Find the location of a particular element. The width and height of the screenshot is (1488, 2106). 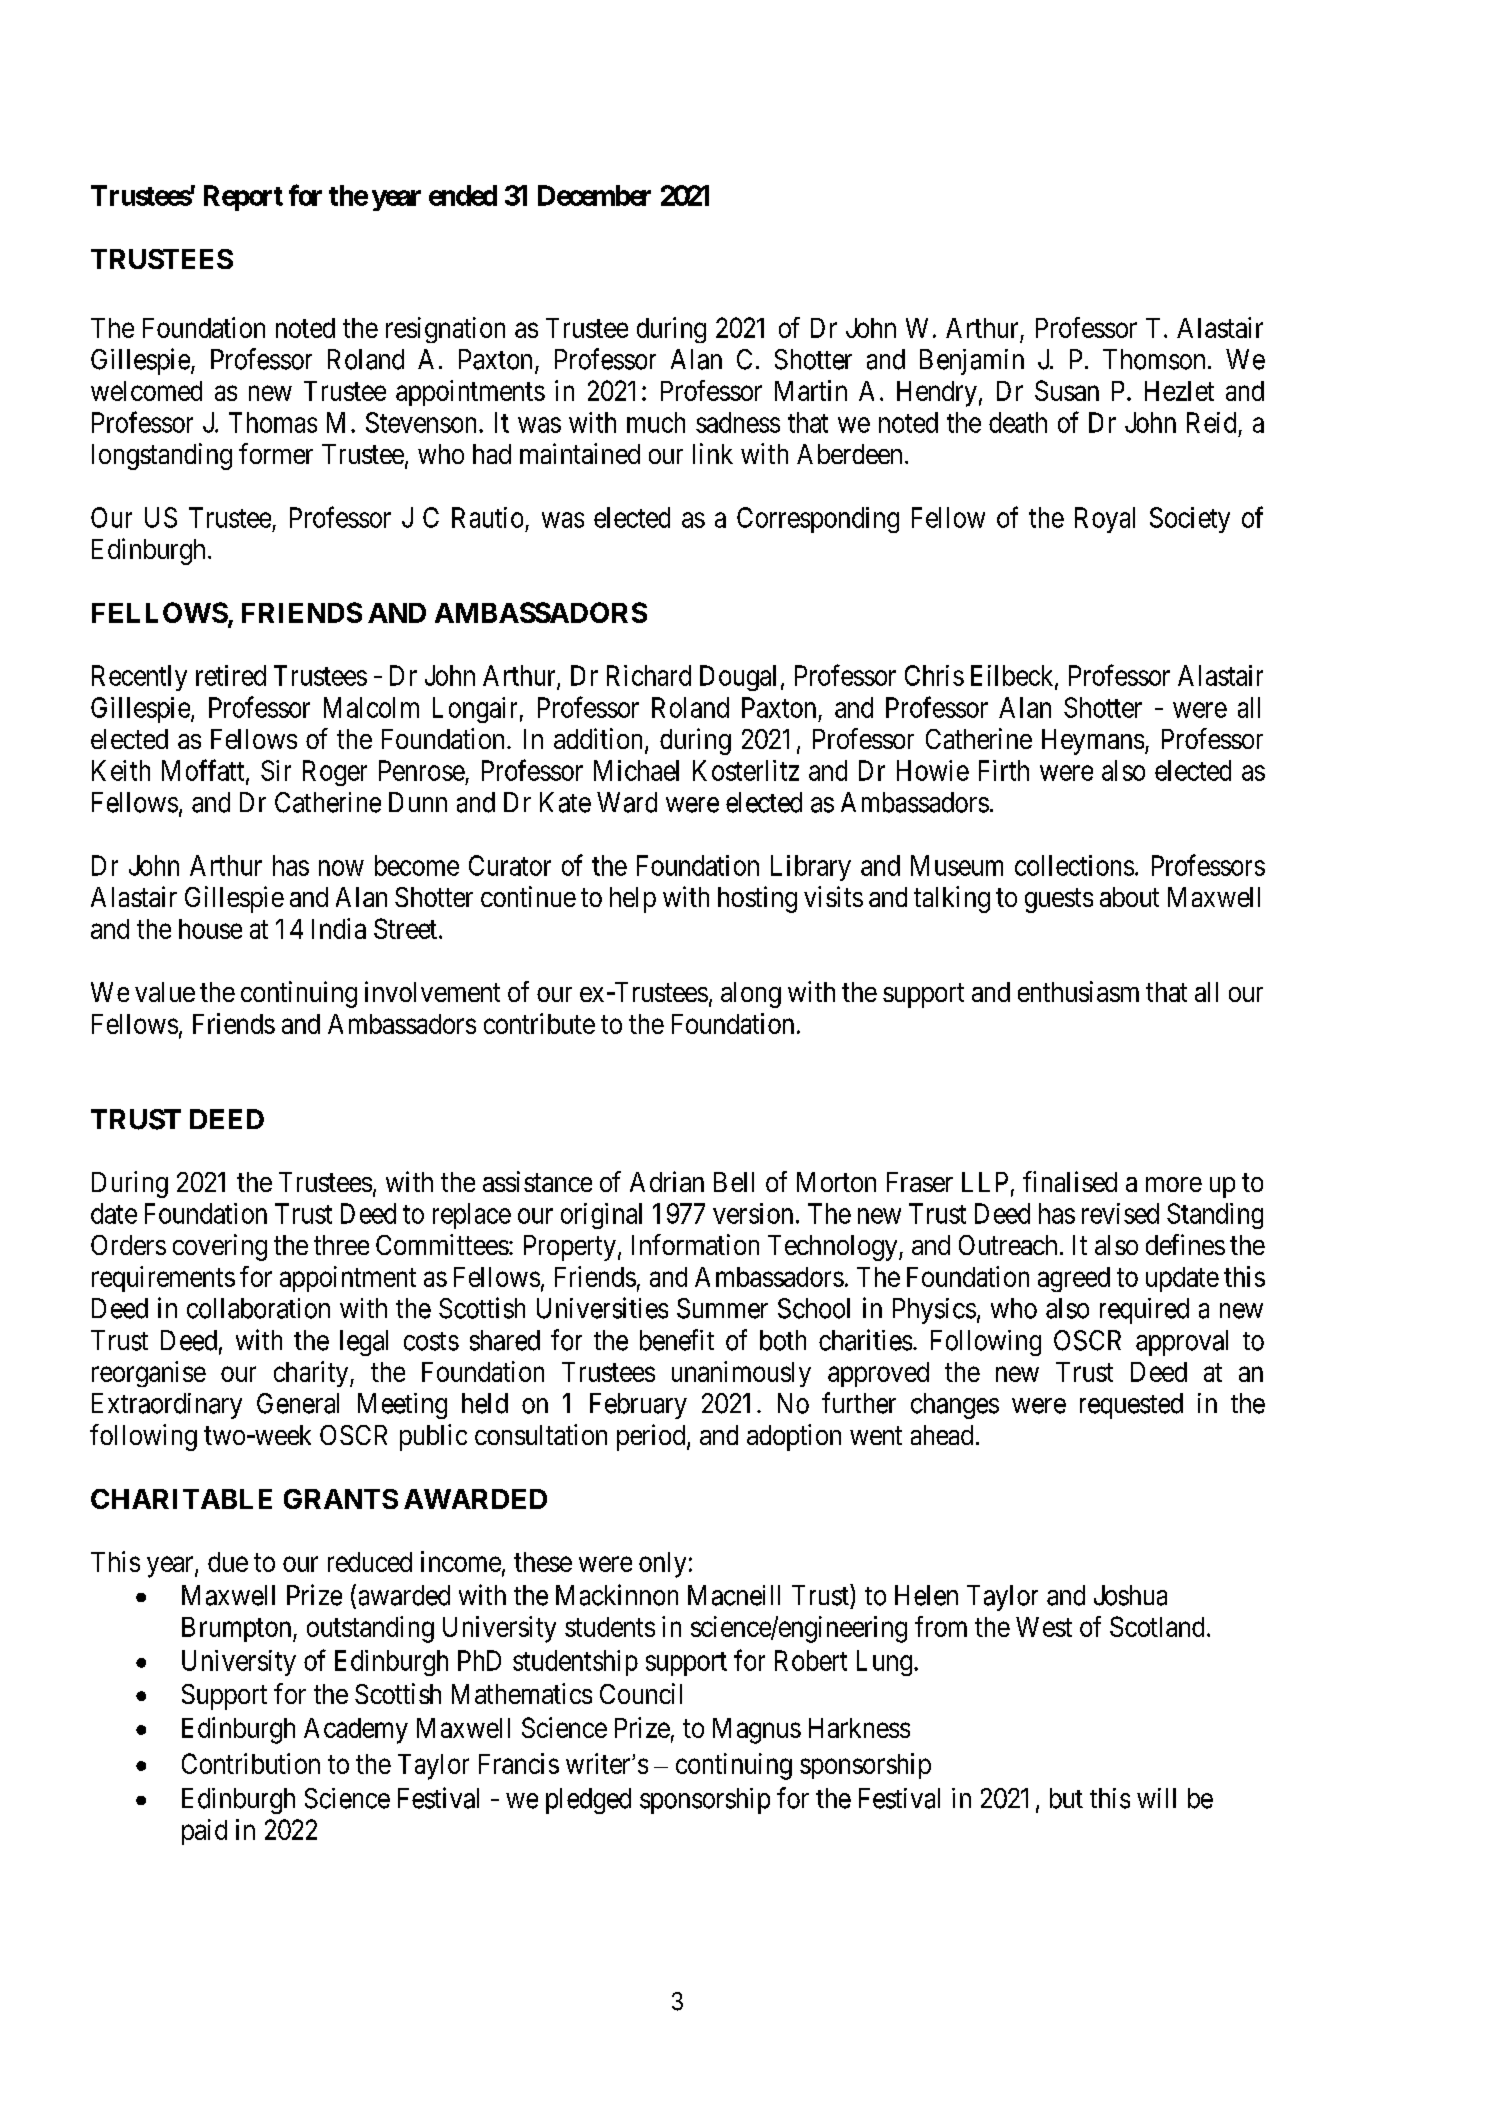

Report is located at coordinates (243, 198).
